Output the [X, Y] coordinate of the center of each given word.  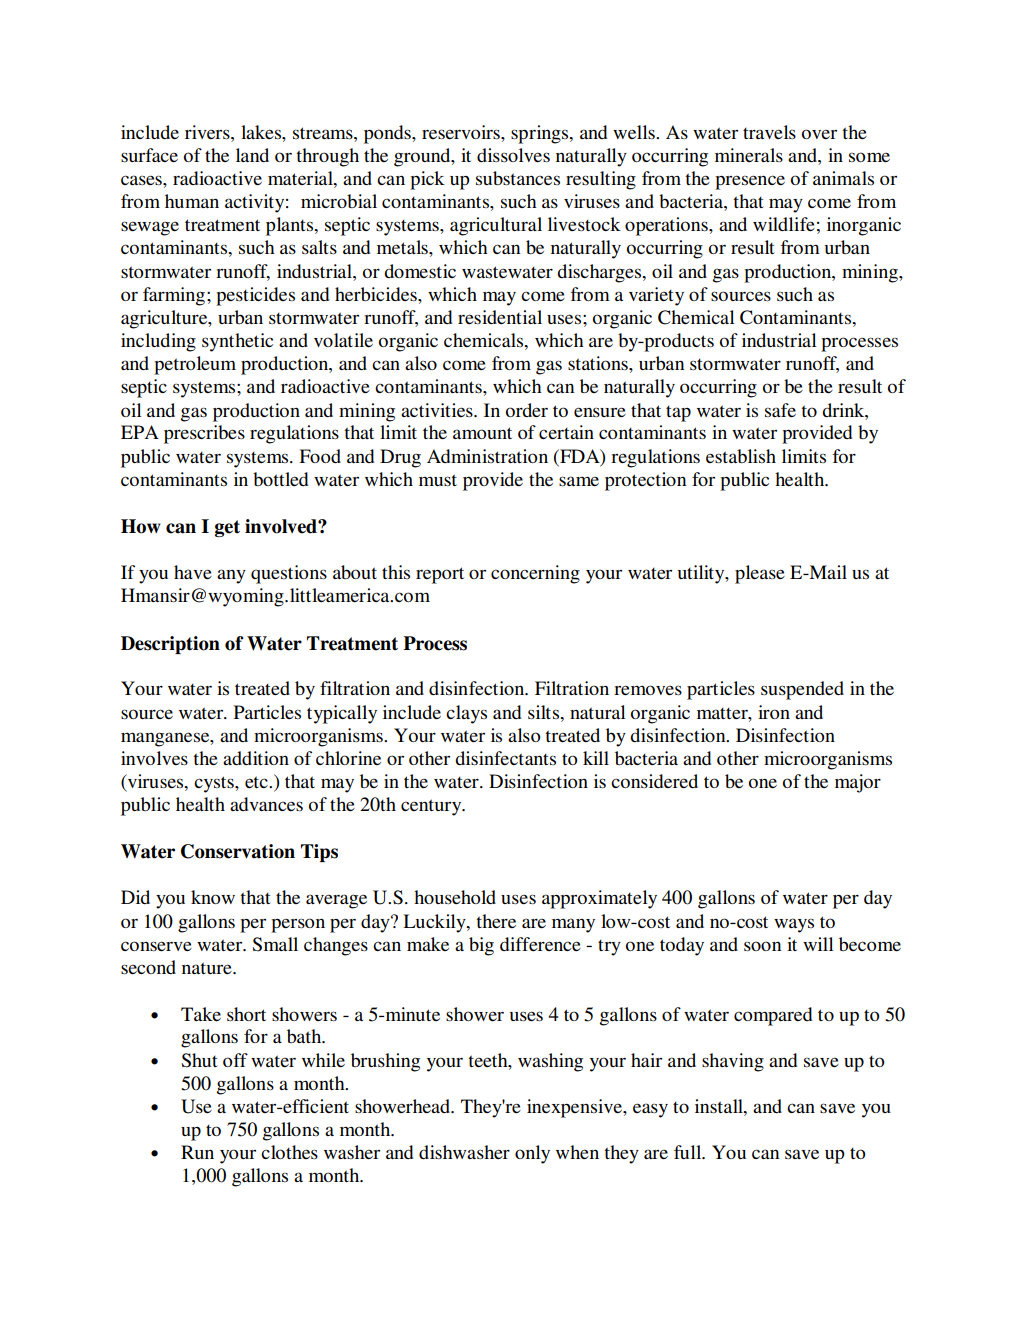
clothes [289, 1152]
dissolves [513, 155]
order [527, 410]
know [213, 897]
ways [794, 925]
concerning [535, 574]
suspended [802, 690]
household [455, 897]
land [252, 155]
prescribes [204, 434]
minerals [749, 155]
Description [170, 645]
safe [780, 410]
